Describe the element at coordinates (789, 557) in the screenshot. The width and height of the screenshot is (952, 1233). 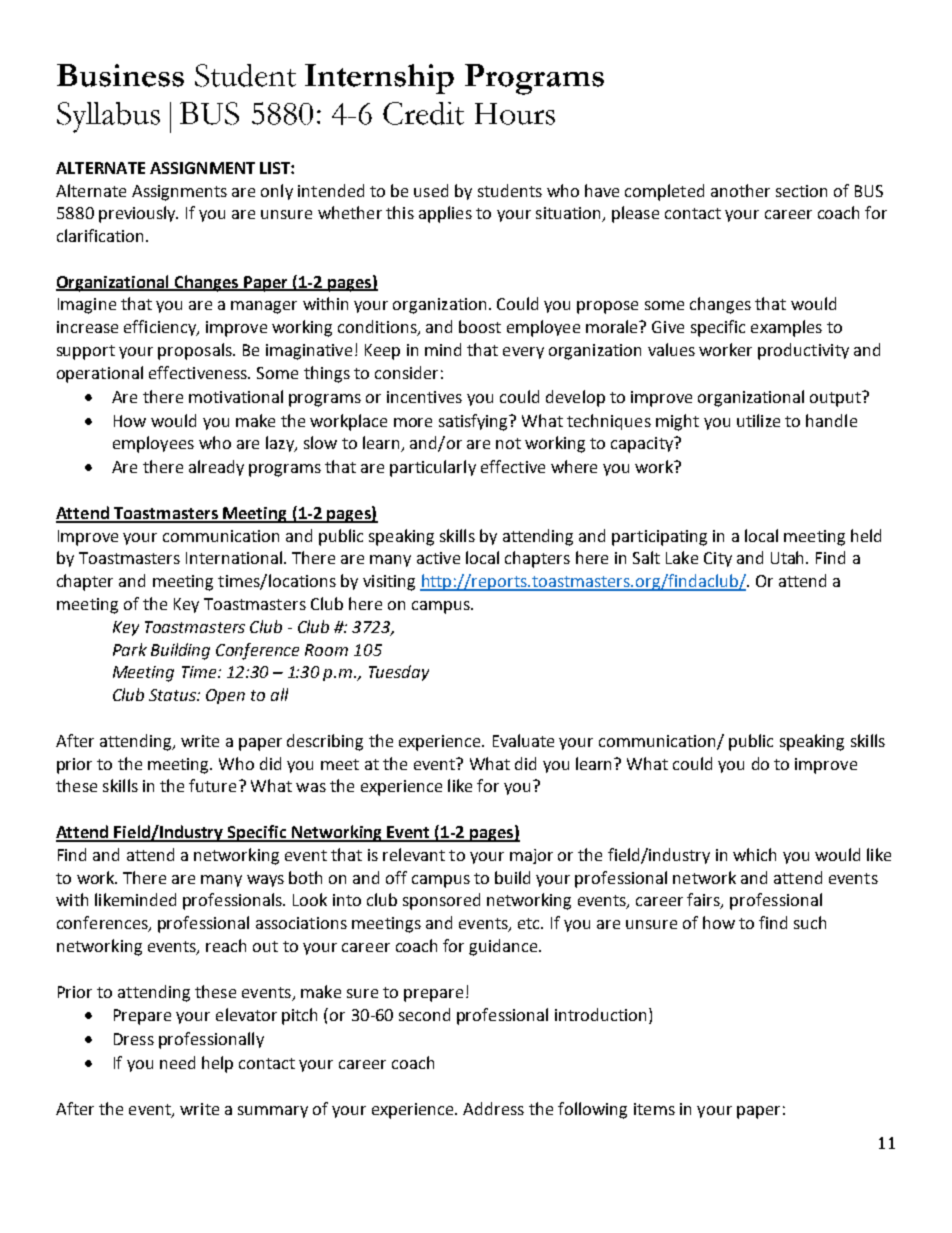
I see `Utah` at that location.
